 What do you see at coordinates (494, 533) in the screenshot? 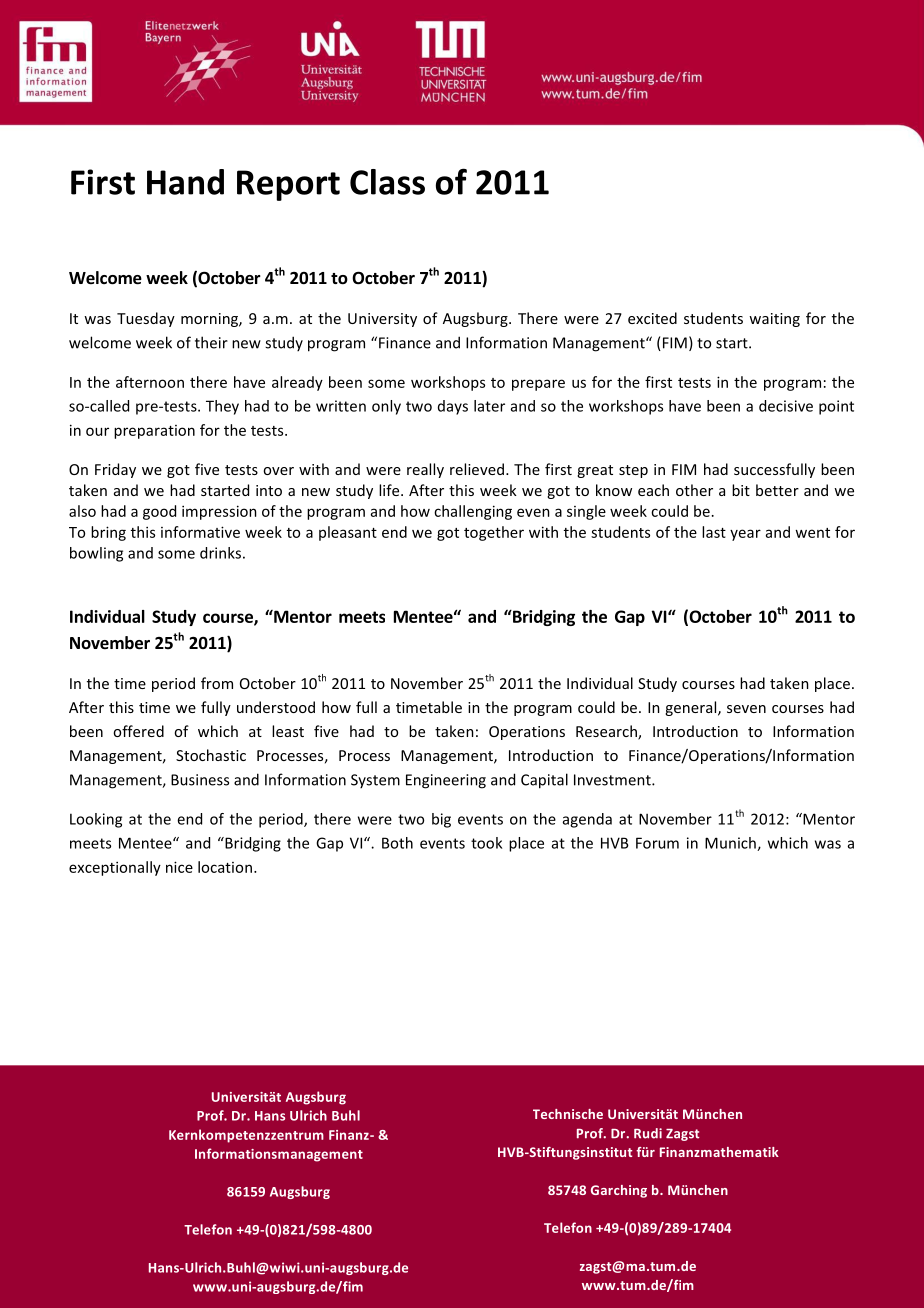
I see `together` at bounding box center [494, 533].
